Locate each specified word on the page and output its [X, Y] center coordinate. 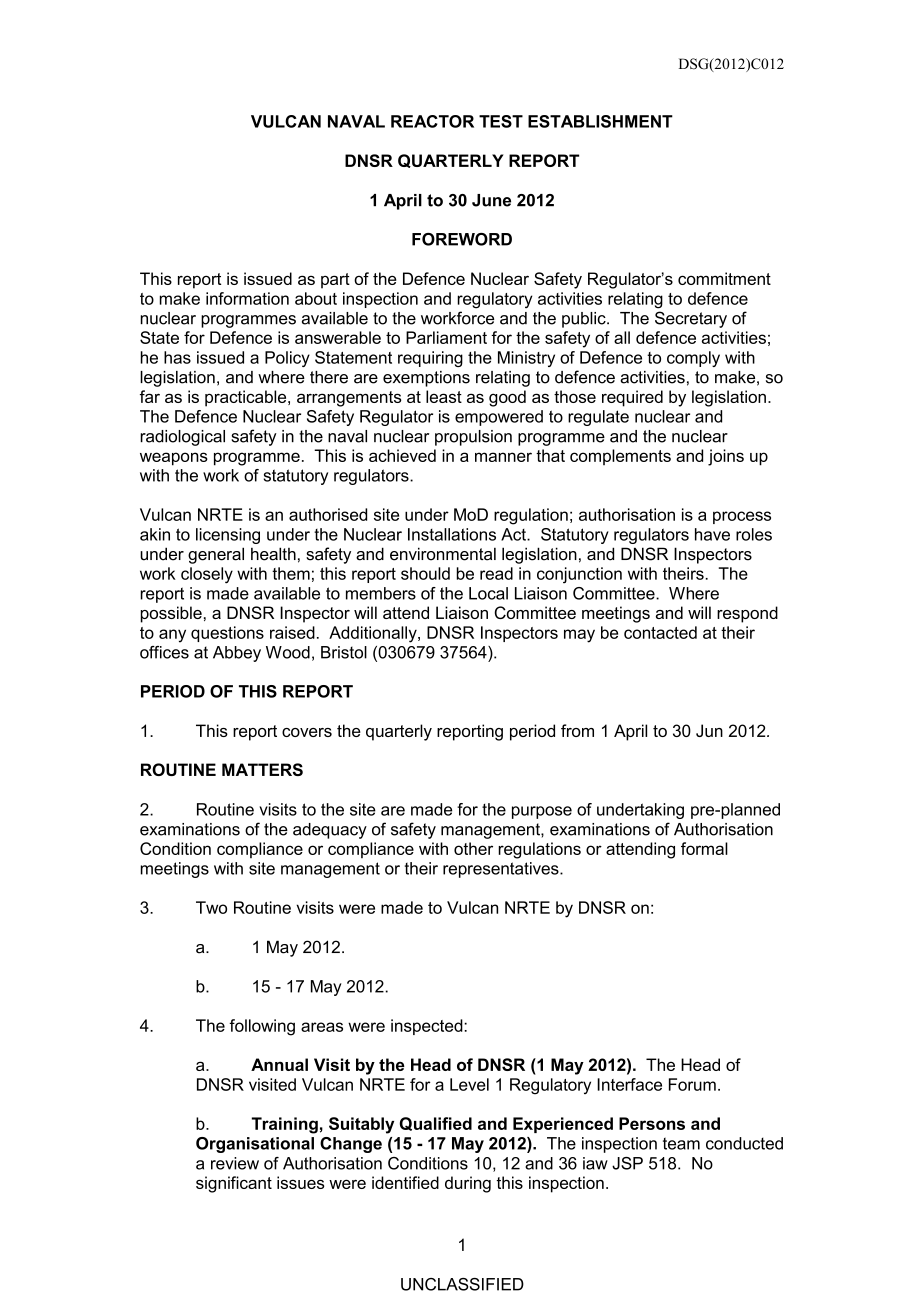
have [712, 534]
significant [234, 1184]
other [473, 848]
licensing [228, 536]
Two [211, 907]
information [247, 298]
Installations [452, 534]
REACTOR [432, 121]
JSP [627, 1163]
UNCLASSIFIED [462, 1284]
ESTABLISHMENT [600, 121]
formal [704, 848]
